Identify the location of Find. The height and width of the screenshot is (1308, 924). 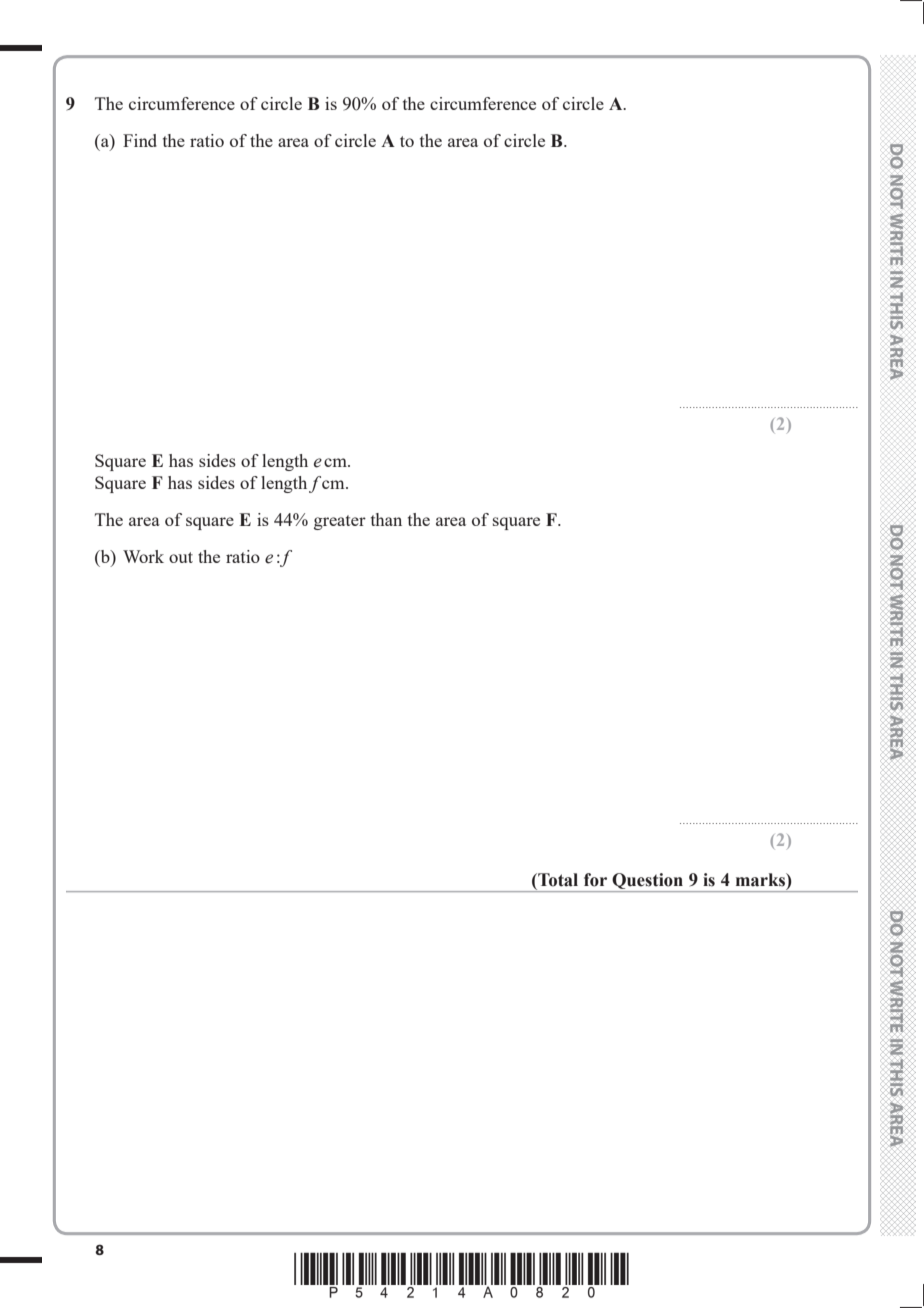
(140, 140).
